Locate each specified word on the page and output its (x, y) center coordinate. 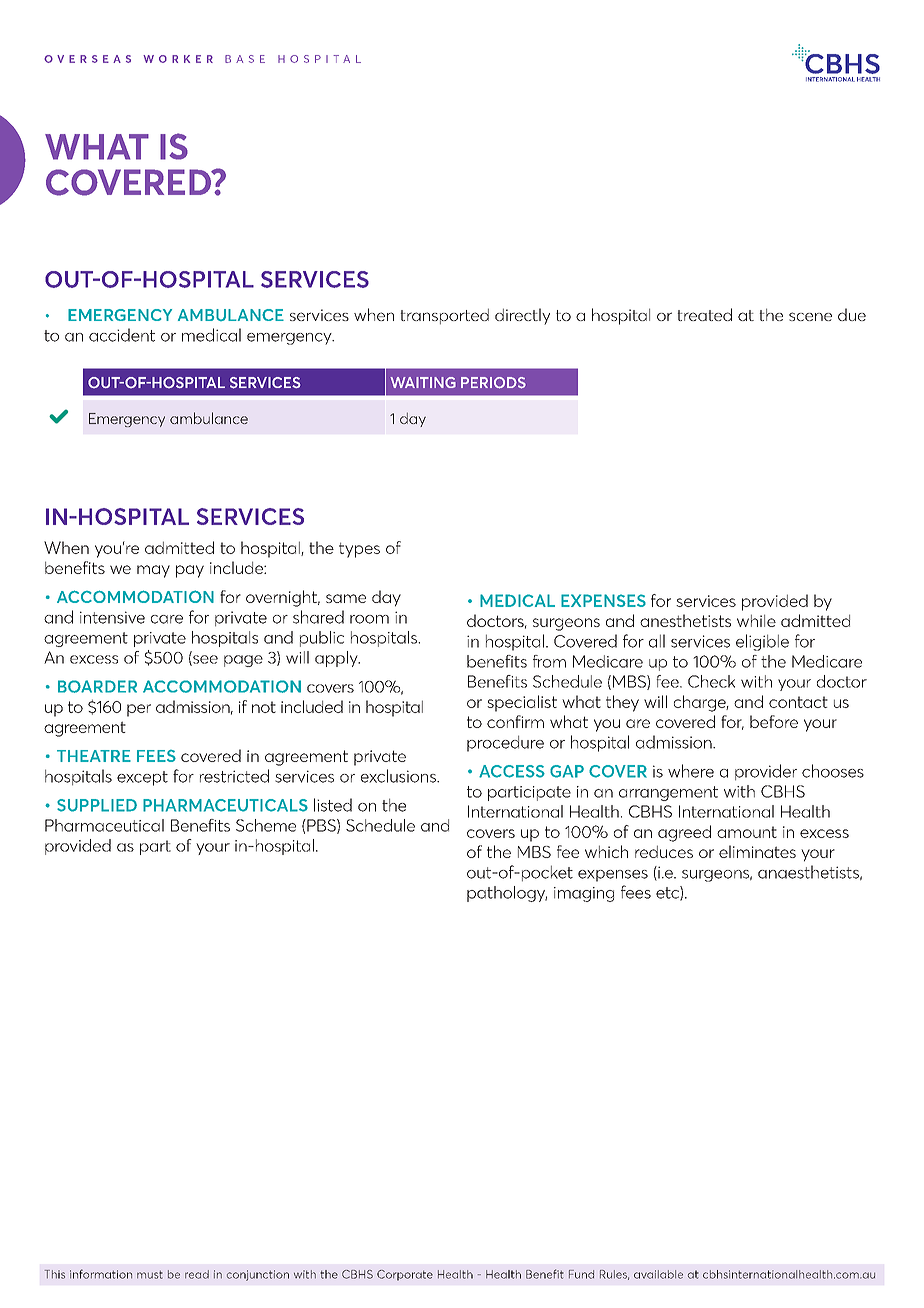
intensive (112, 617)
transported (444, 316)
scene (810, 316)
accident (122, 335)
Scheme (266, 825)
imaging (584, 894)
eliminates (757, 851)
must (150, 1275)
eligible (762, 642)
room (369, 619)
